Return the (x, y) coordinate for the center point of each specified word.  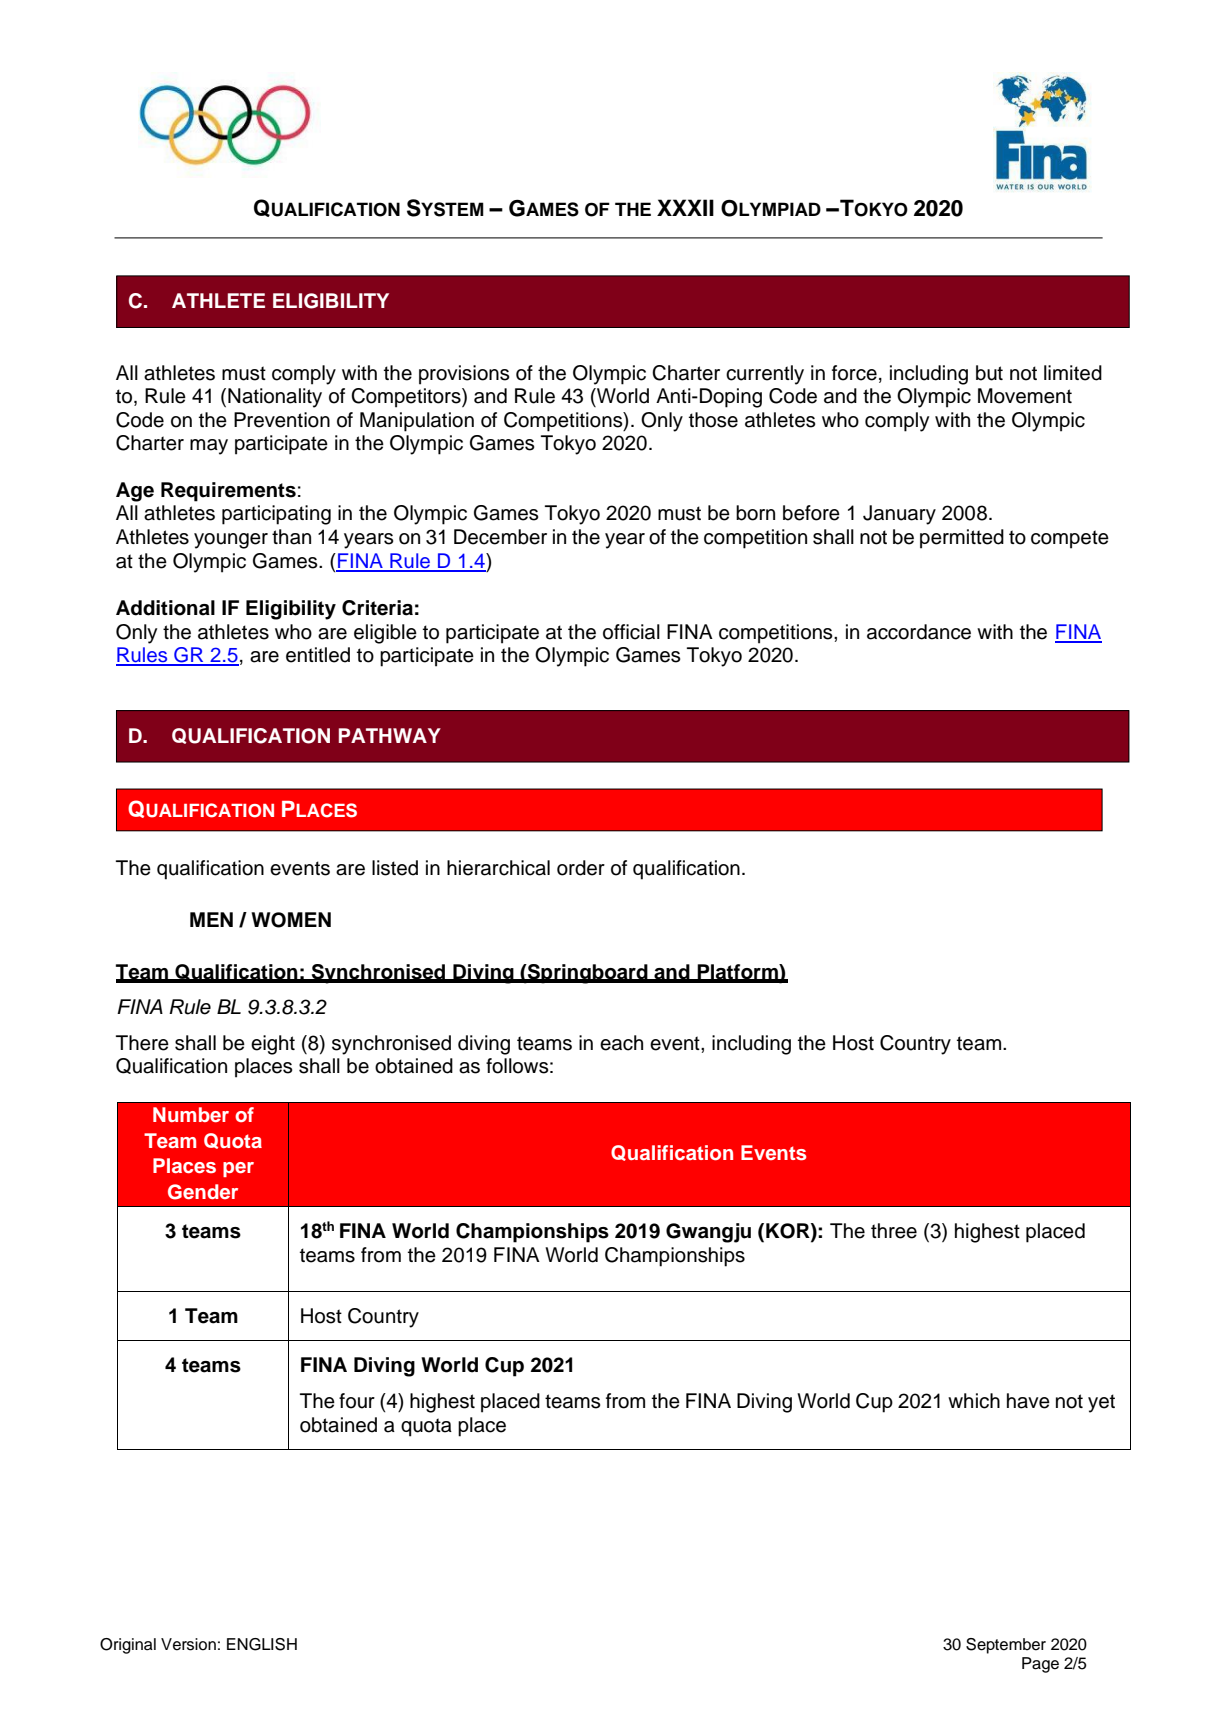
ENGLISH (262, 1644)
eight (273, 1045)
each (621, 1043)
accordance (919, 632)
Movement (1025, 396)
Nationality (275, 398)
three (894, 1231)
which (974, 1401)
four (357, 1401)
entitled (318, 655)
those (713, 420)
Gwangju (708, 1233)
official (631, 632)
